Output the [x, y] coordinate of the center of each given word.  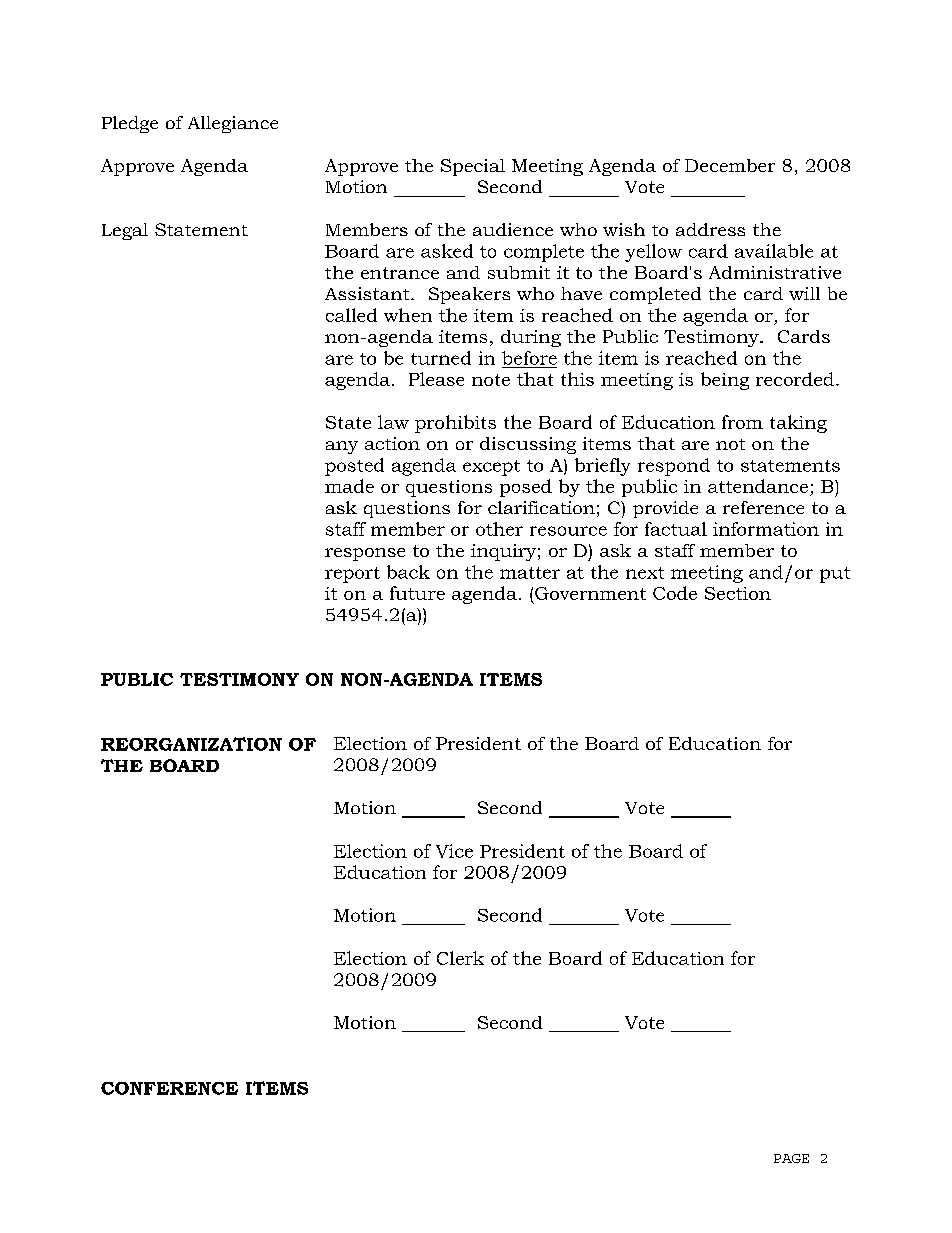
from [742, 422]
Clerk [460, 958]
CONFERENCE [169, 1088]
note [491, 380]
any [342, 447]
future [417, 593]
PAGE [791, 1158]
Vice [454, 851]
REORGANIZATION [191, 744]
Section [738, 593]
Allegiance [233, 124]
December [730, 165]
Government [590, 593]
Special [473, 167]
